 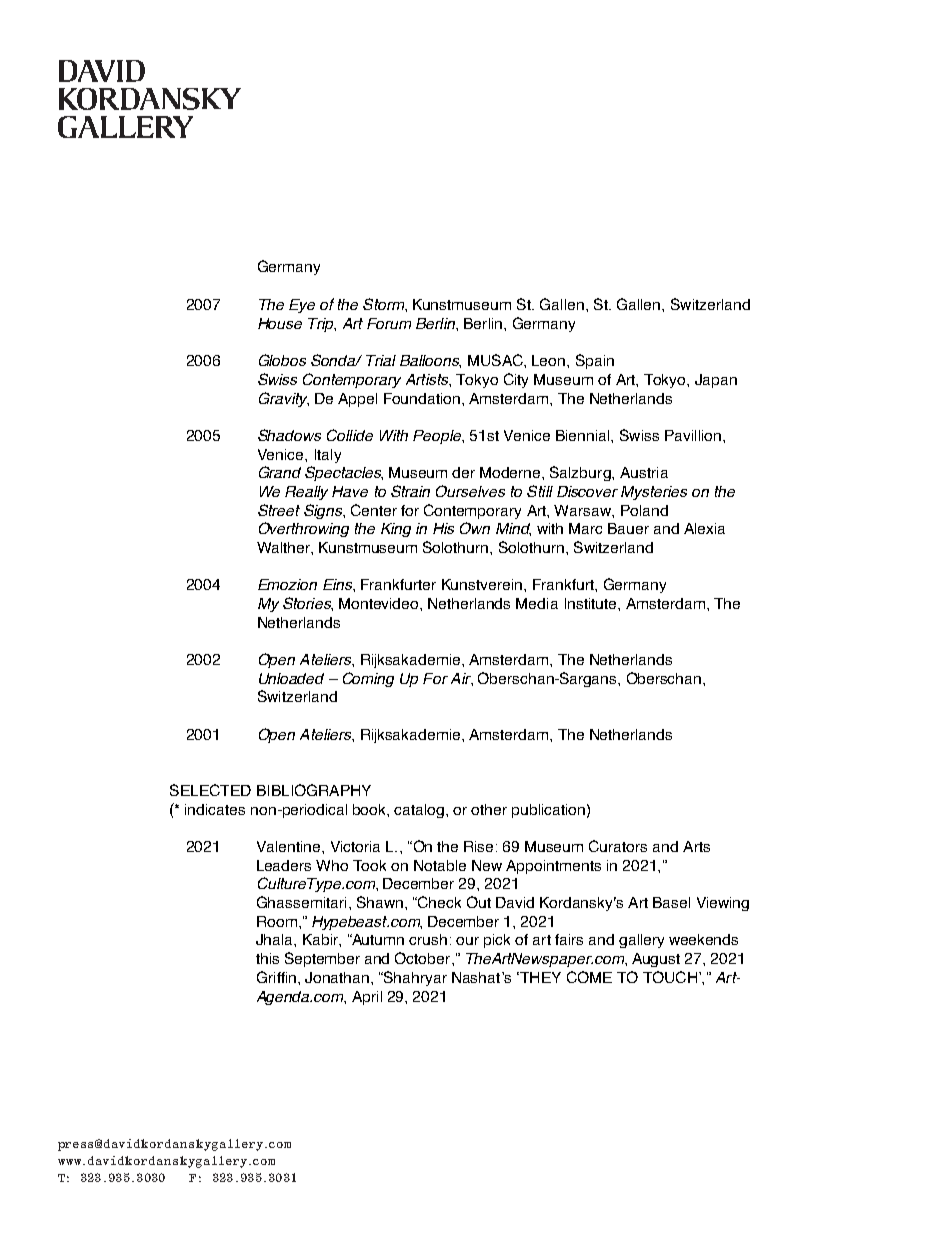 What do you see at coordinates (267, 958) in the screenshot?
I see `this` at bounding box center [267, 958].
